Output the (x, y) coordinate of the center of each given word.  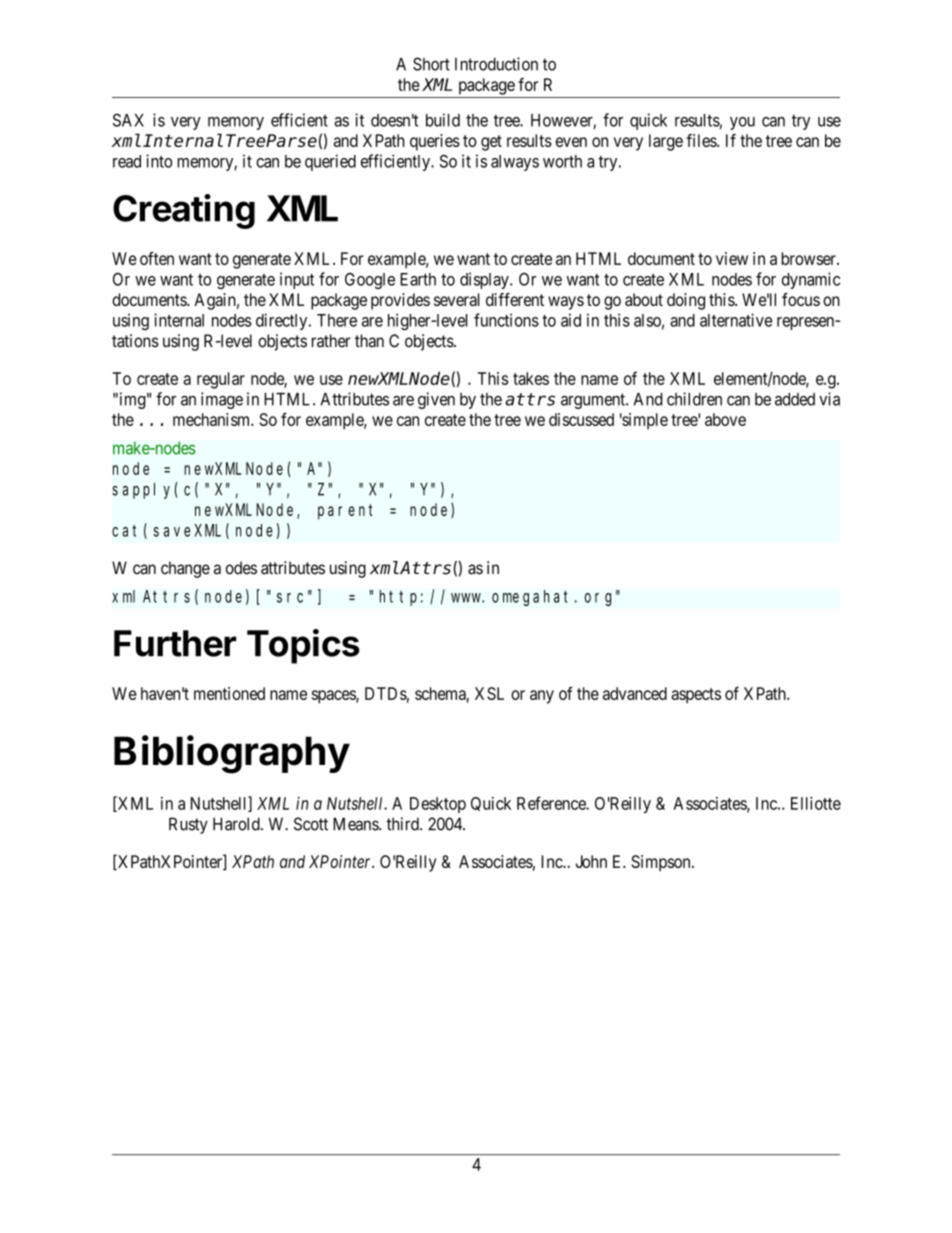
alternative (736, 320)
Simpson (662, 863)
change (185, 569)
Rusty (188, 825)
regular (221, 380)
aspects (696, 696)
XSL (489, 693)
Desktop (438, 805)
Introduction (496, 64)
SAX (128, 120)
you (742, 123)
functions (506, 320)
